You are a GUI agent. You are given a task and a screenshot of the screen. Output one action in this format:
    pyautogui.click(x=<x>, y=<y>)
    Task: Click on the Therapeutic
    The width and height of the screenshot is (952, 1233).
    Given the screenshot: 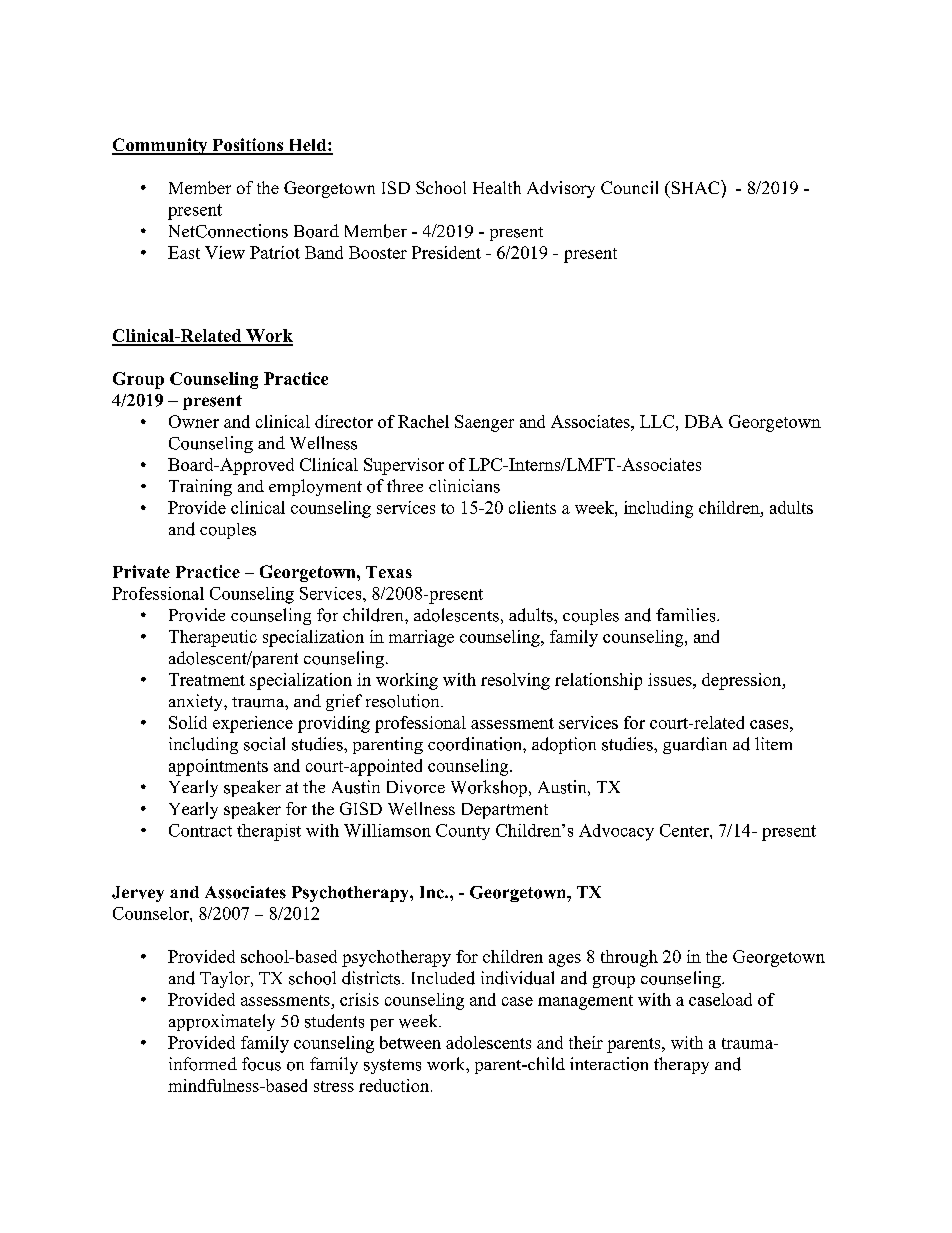 What is the action you would take?
    pyautogui.click(x=213, y=638)
